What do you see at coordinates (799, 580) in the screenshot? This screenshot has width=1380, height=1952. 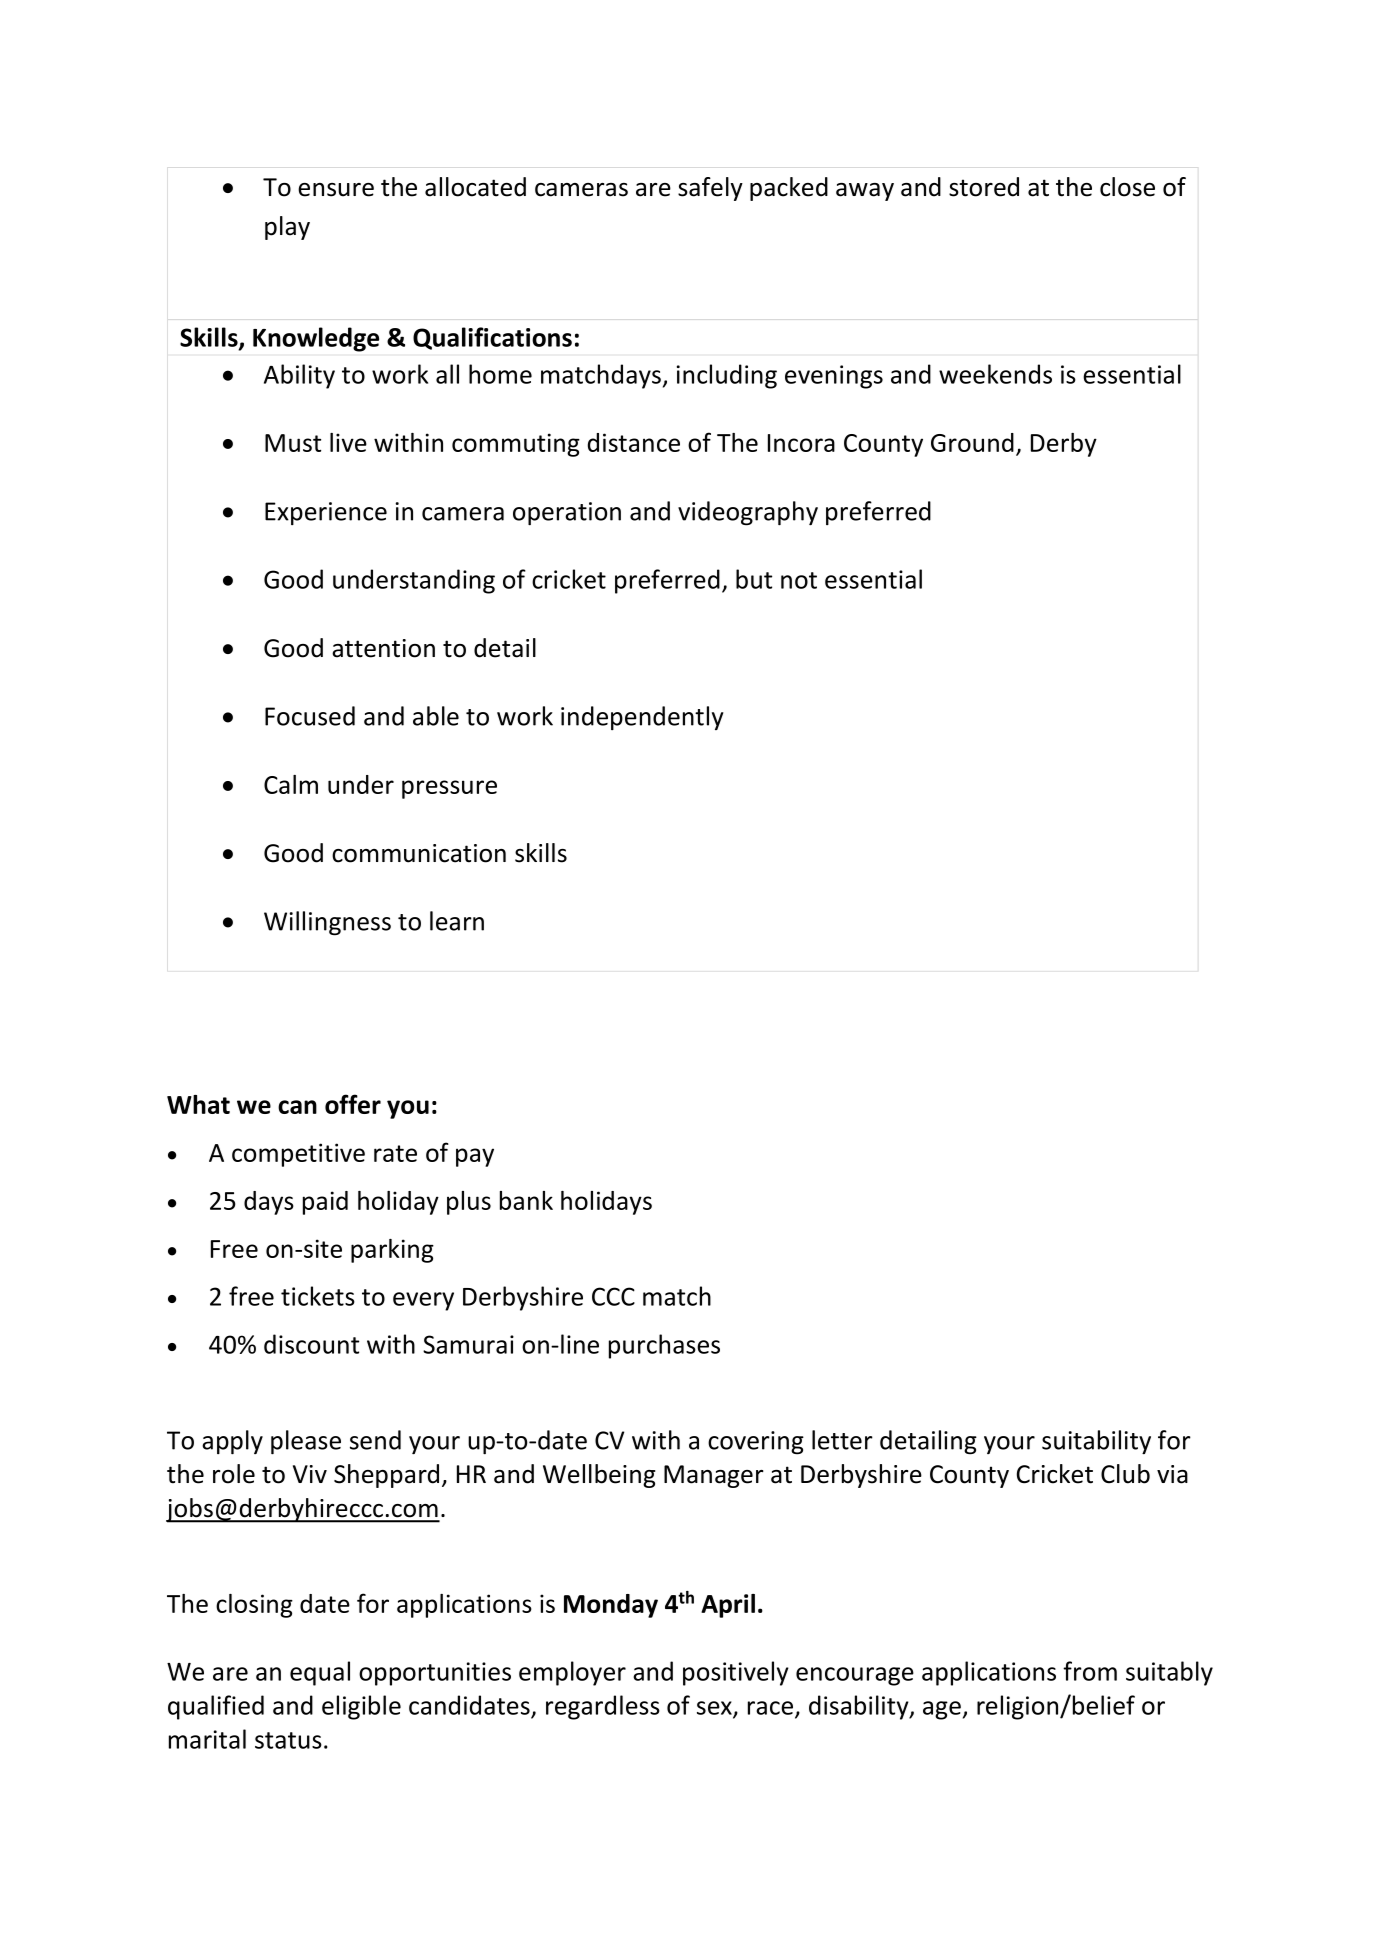 I see `not` at bounding box center [799, 580].
